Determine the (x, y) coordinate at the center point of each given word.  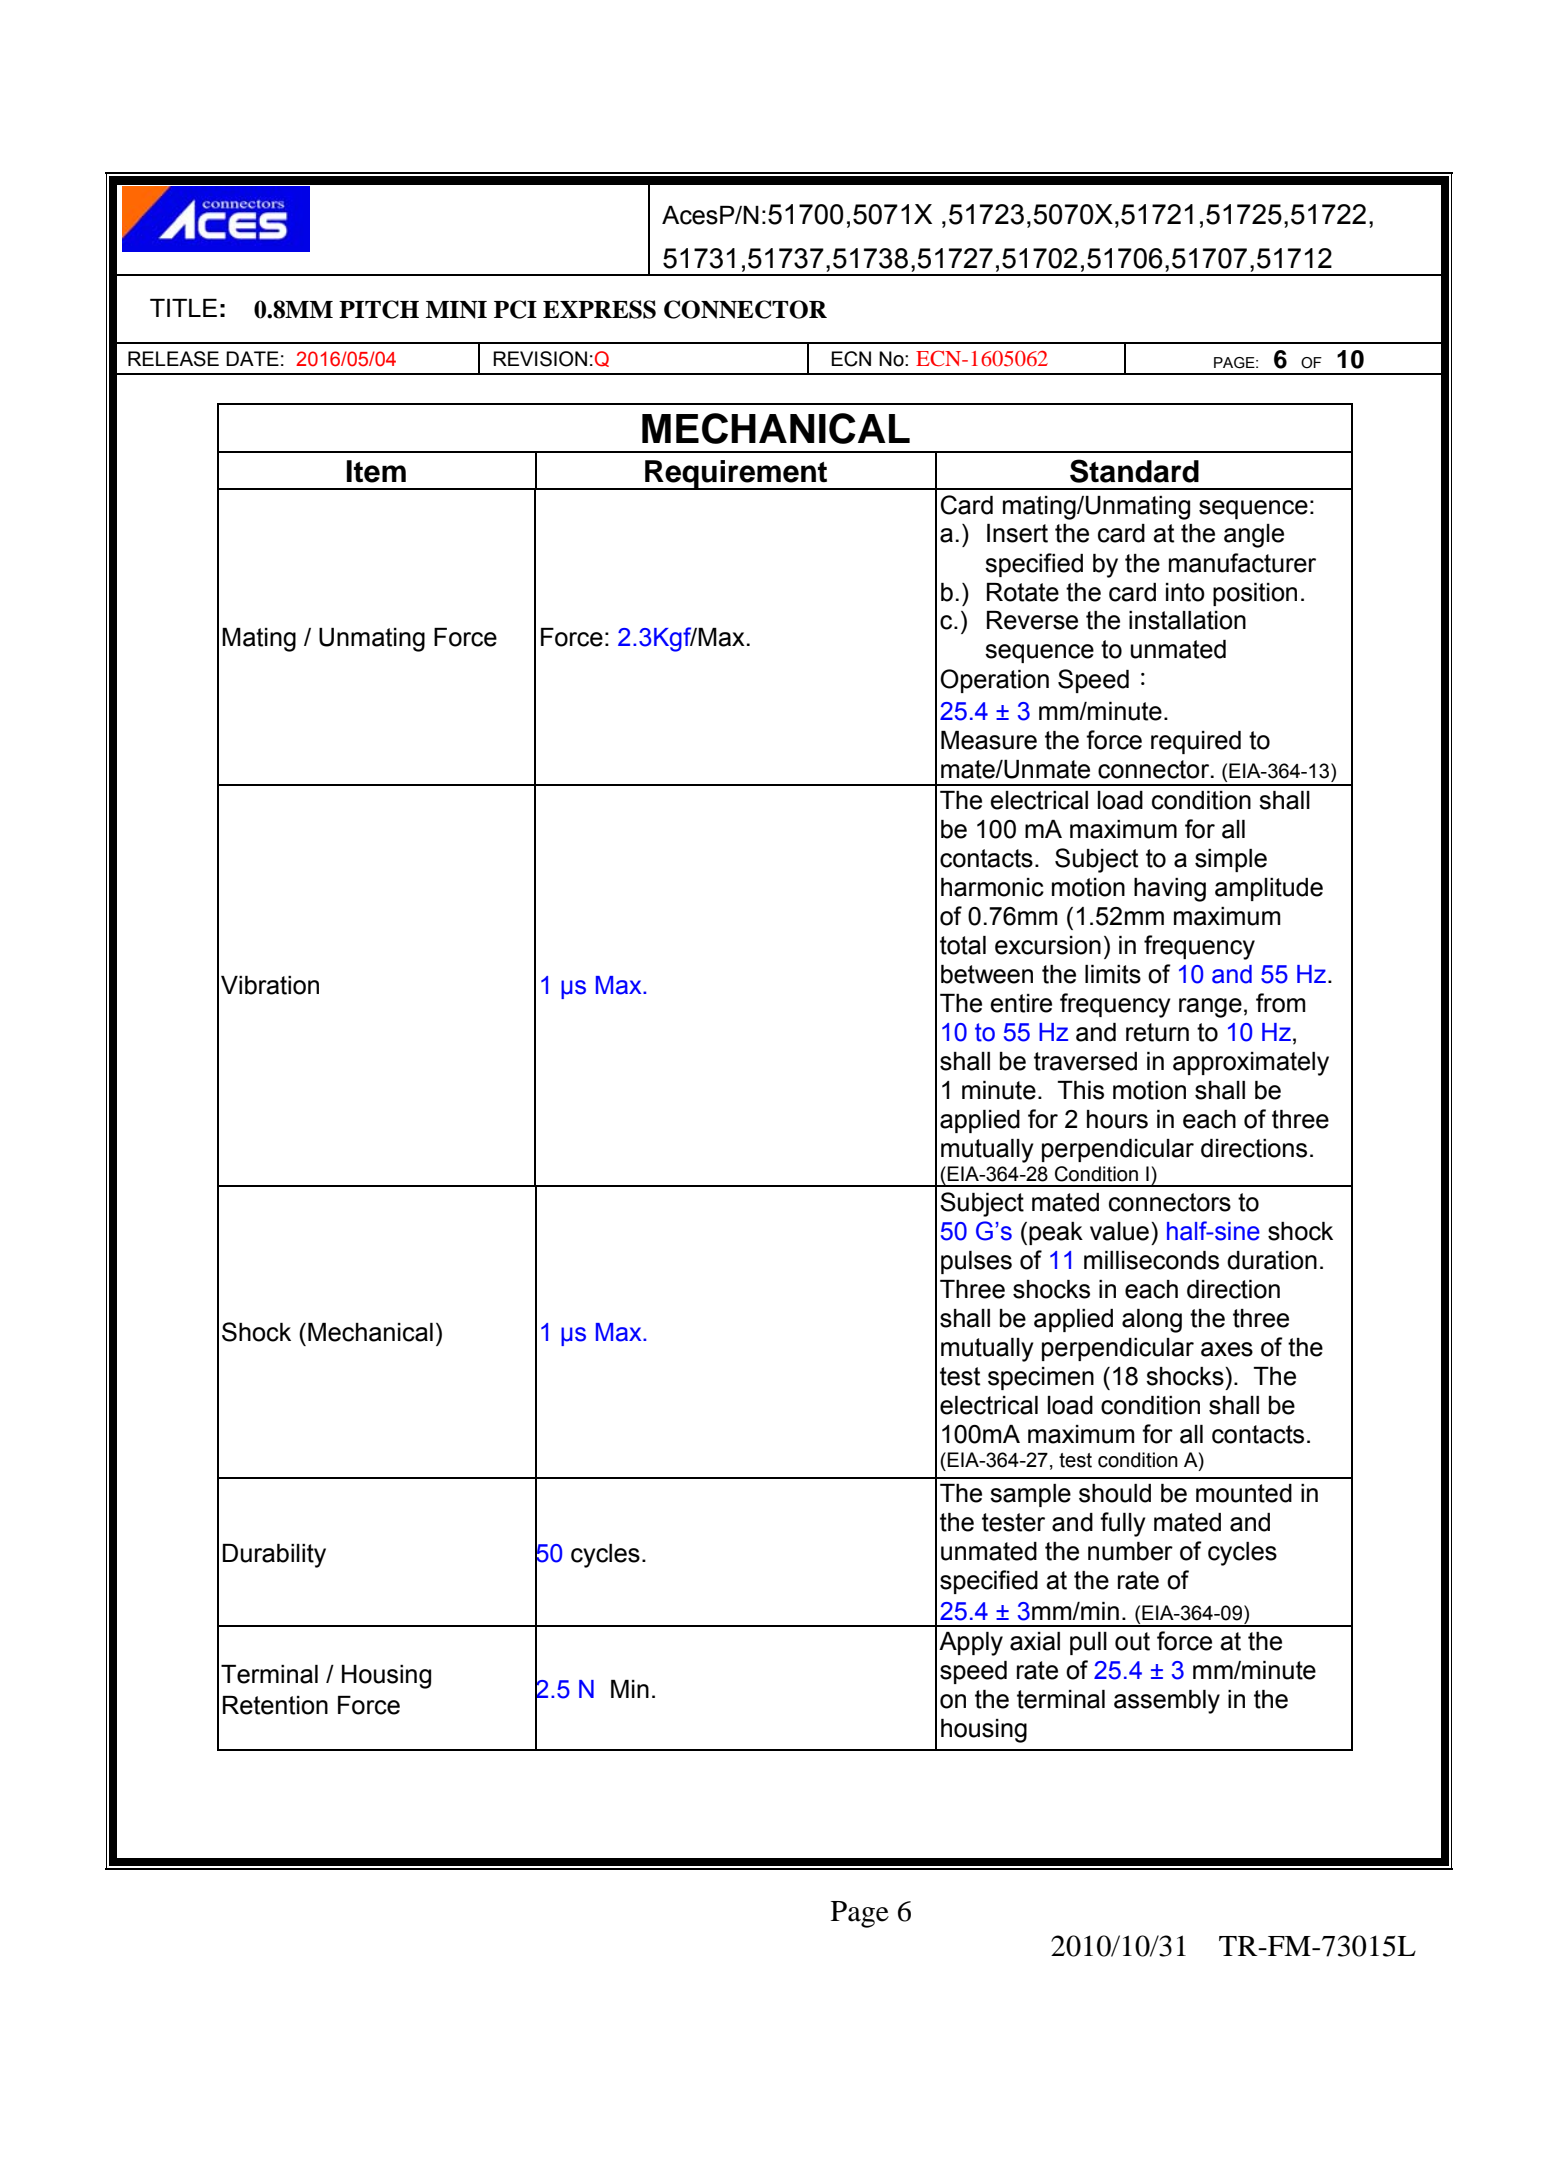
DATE (252, 358)
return (1157, 1032)
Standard (1134, 471)
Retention (275, 1705)
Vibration (270, 985)
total (963, 945)
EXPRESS (599, 309)
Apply (971, 1644)
